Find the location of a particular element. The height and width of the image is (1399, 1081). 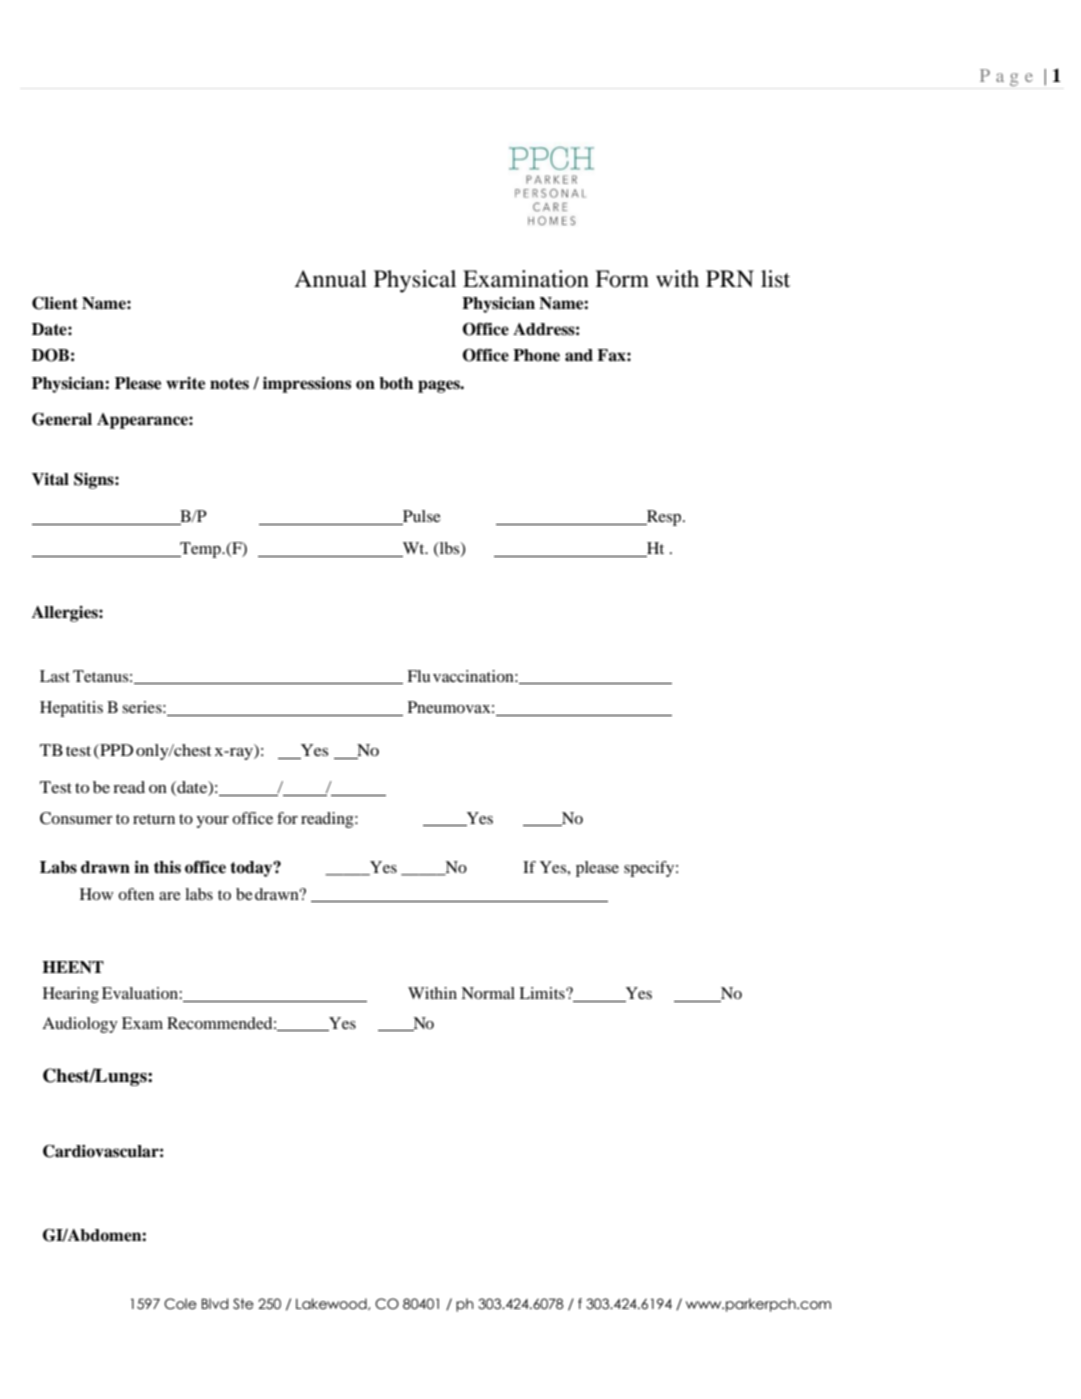

Ste is located at coordinates (243, 1304).
